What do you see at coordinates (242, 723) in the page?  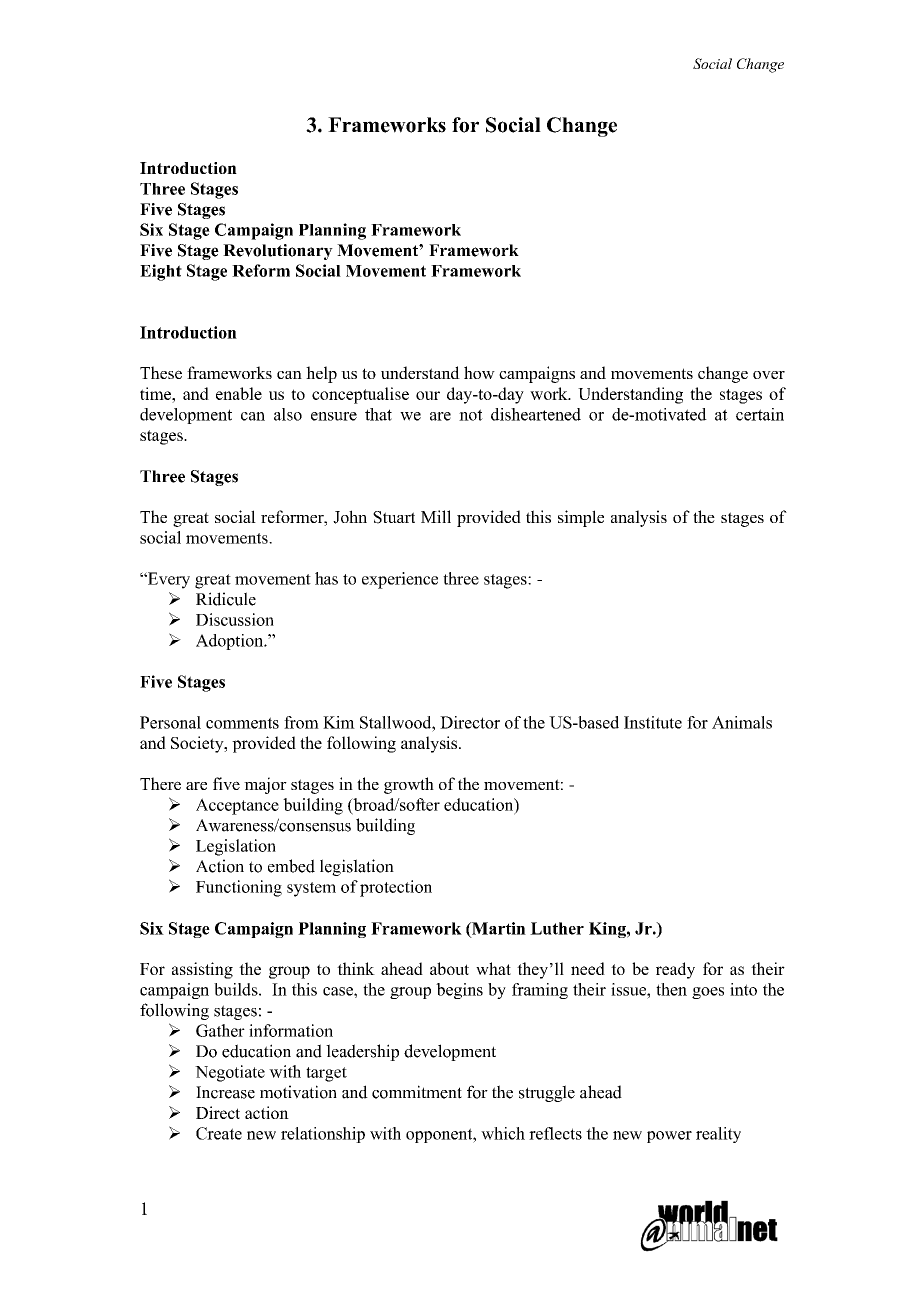 I see `comments` at bounding box center [242, 723].
